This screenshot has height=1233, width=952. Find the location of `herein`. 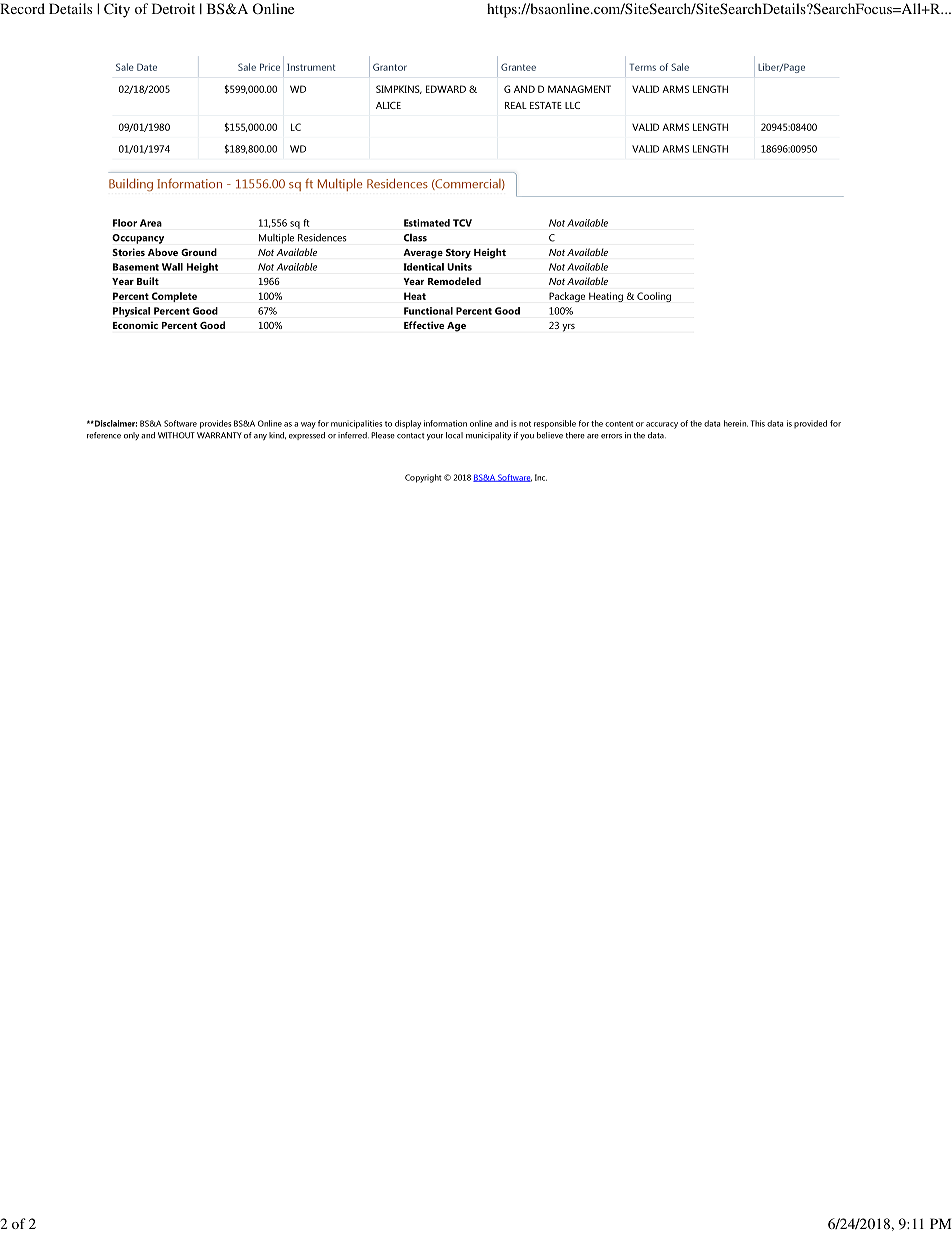

herein is located at coordinates (736, 423).
